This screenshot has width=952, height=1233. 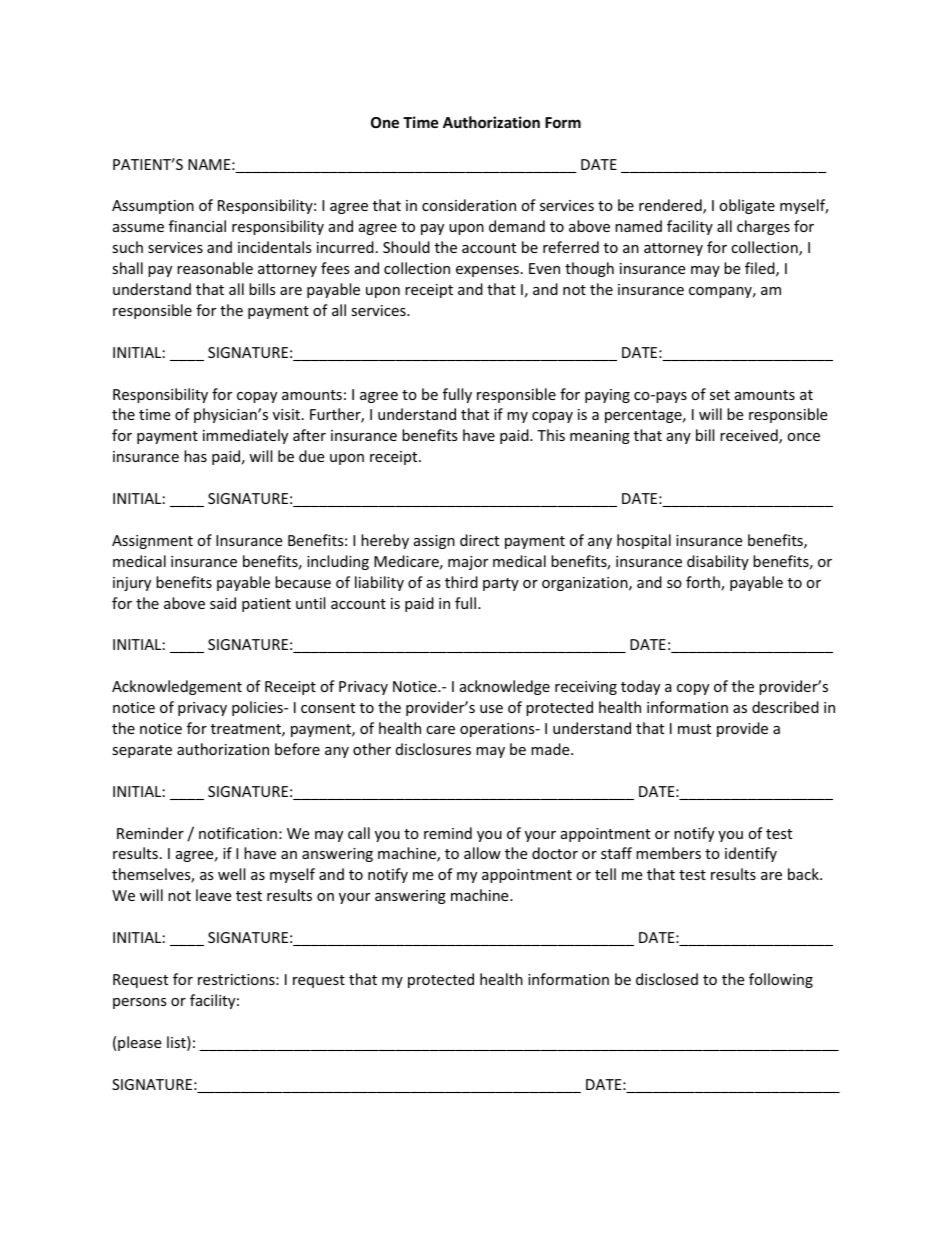 What do you see at coordinates (288, 414) in the screenshot?
I see `visit` at bounding box center [288, 414].
